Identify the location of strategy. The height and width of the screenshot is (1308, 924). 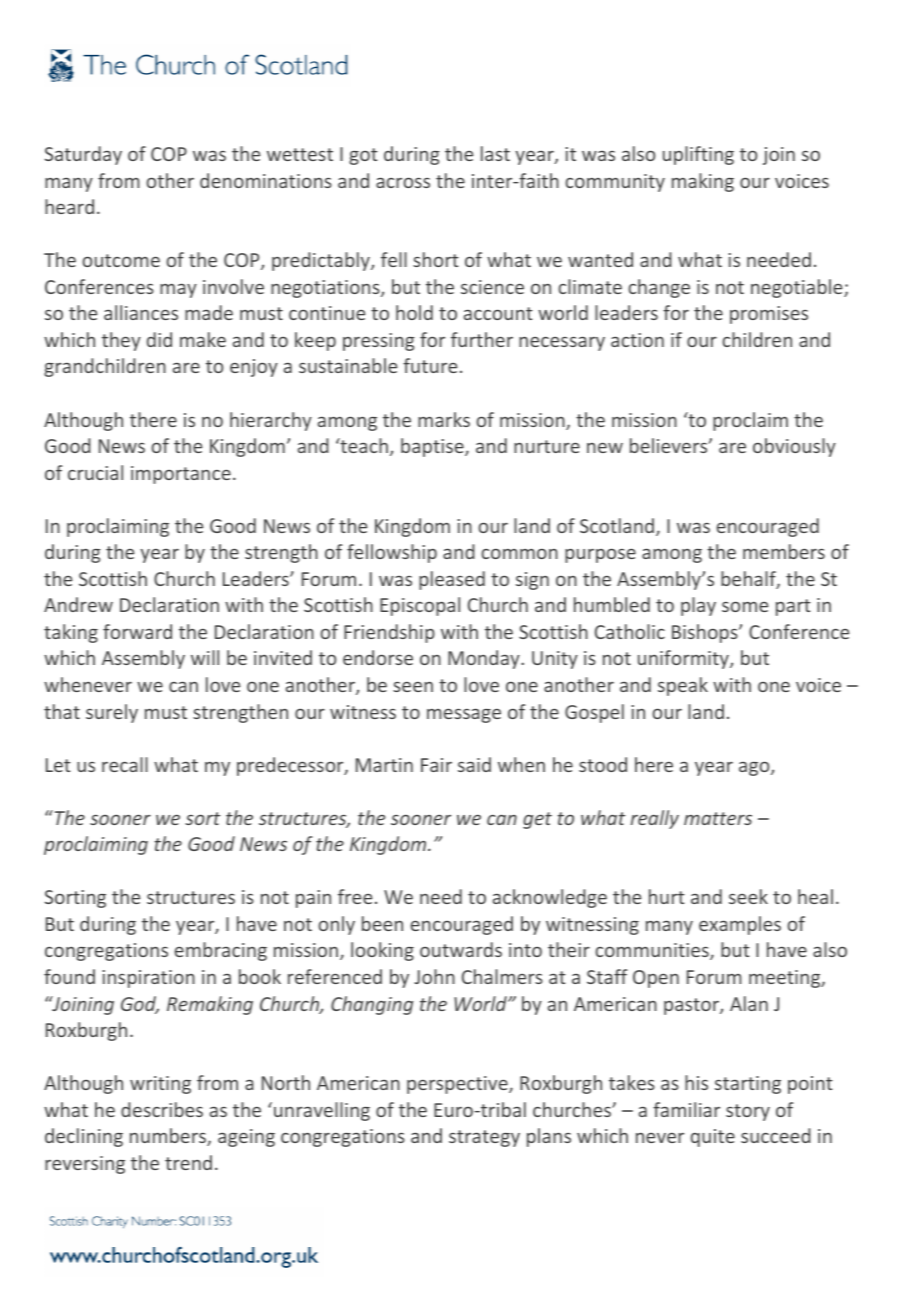
(484, 1138).
